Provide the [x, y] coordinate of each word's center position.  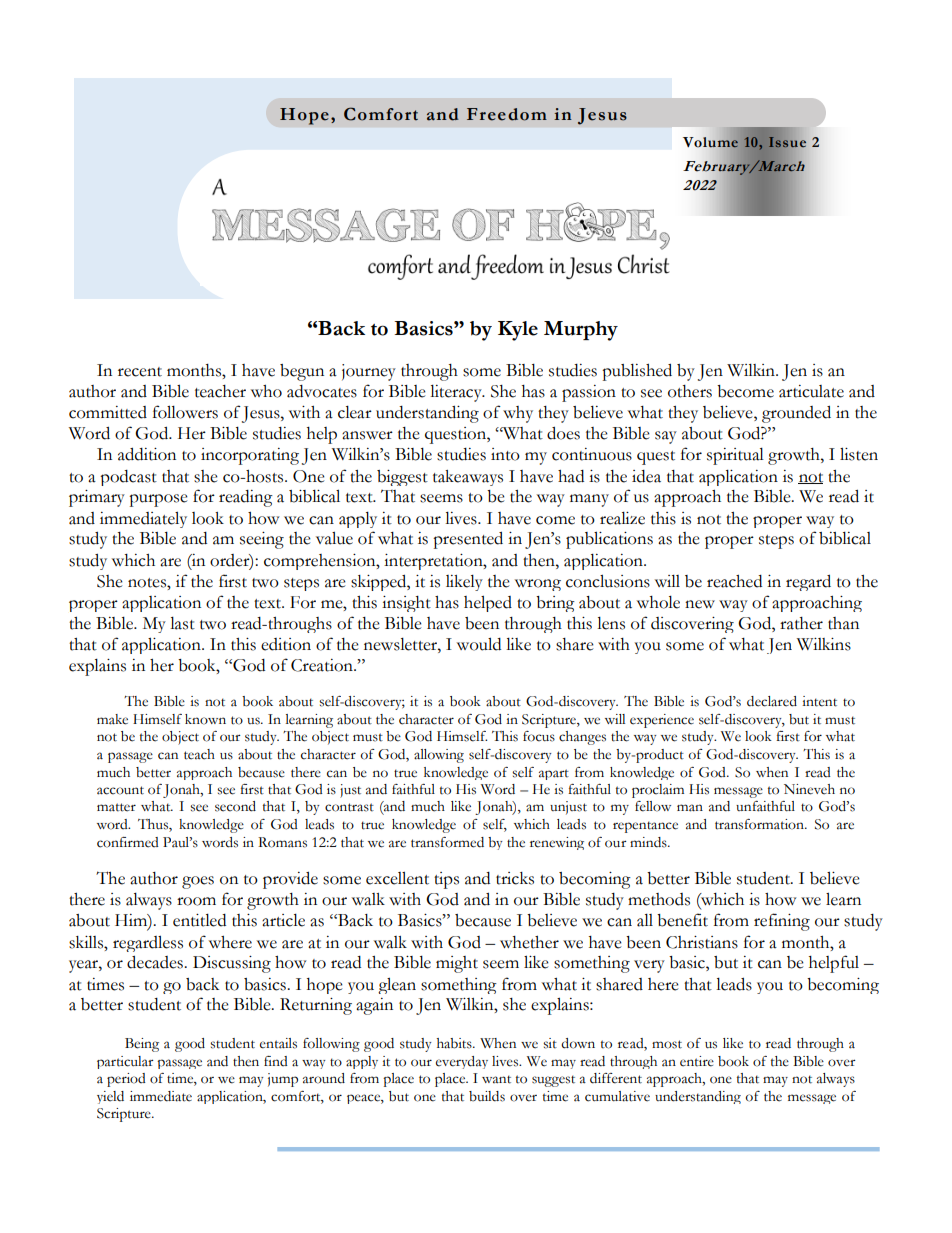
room [196, 901]
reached [734, 581]
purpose [158, 500]
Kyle [518, 331]
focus [539, 736]
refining [782, 922]
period [126, 1080]
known [205, 719]
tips [446, 880]
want [496, 1079]
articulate [811, 391]
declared [772, 701]
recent [140, 372]
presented [468, 540]
